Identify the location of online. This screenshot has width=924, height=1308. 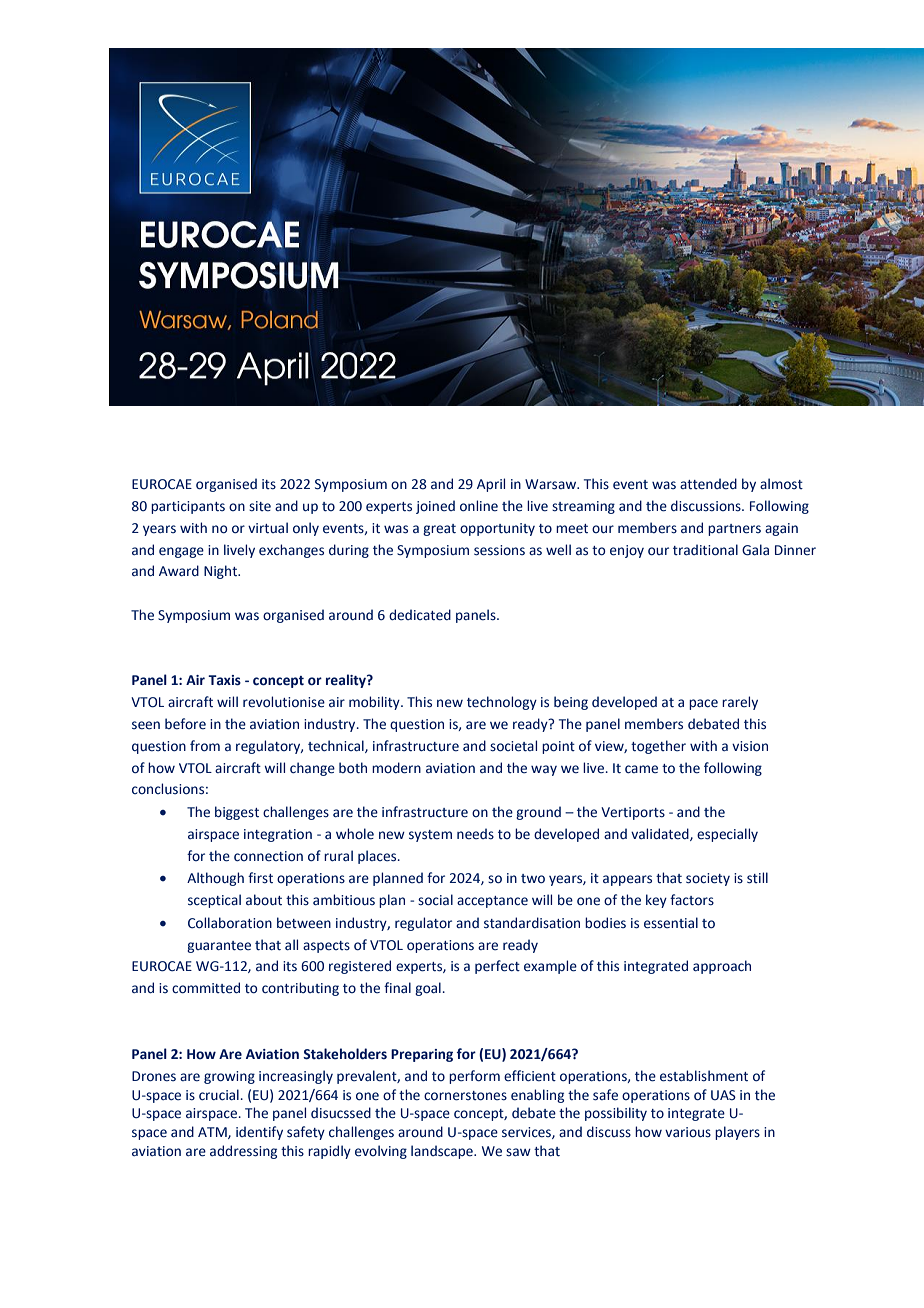
(479, 506).
